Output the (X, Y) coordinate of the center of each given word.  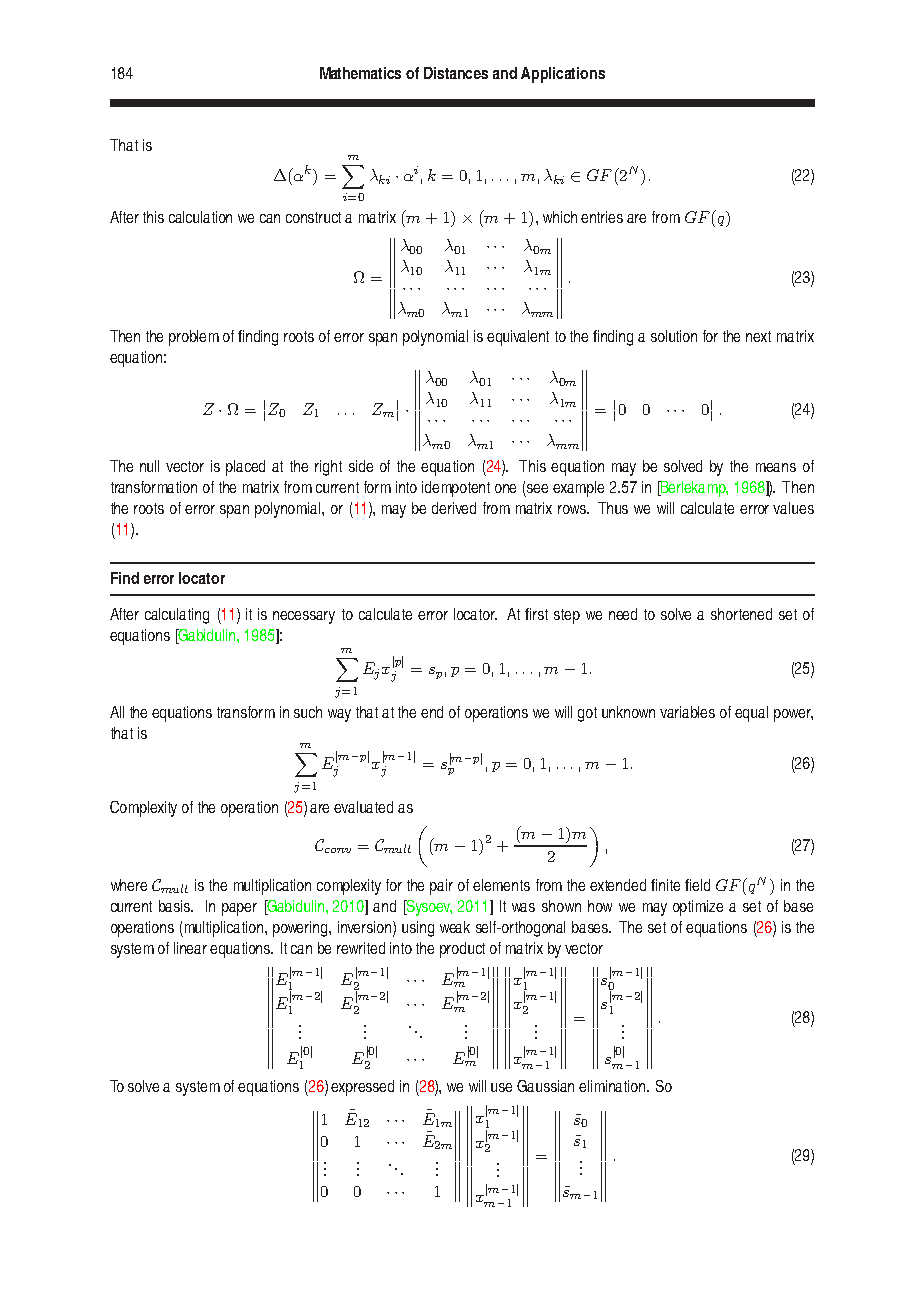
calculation (200, 217)
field (697, 885)
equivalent (518, 338)
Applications (563, 75)
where (129, 885)
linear (190, 948)
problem (194, 338)
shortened (741, 614)
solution (674, 336)
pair (441, 887)
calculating (177, 616)
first (536, 614)
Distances (456, 73)
